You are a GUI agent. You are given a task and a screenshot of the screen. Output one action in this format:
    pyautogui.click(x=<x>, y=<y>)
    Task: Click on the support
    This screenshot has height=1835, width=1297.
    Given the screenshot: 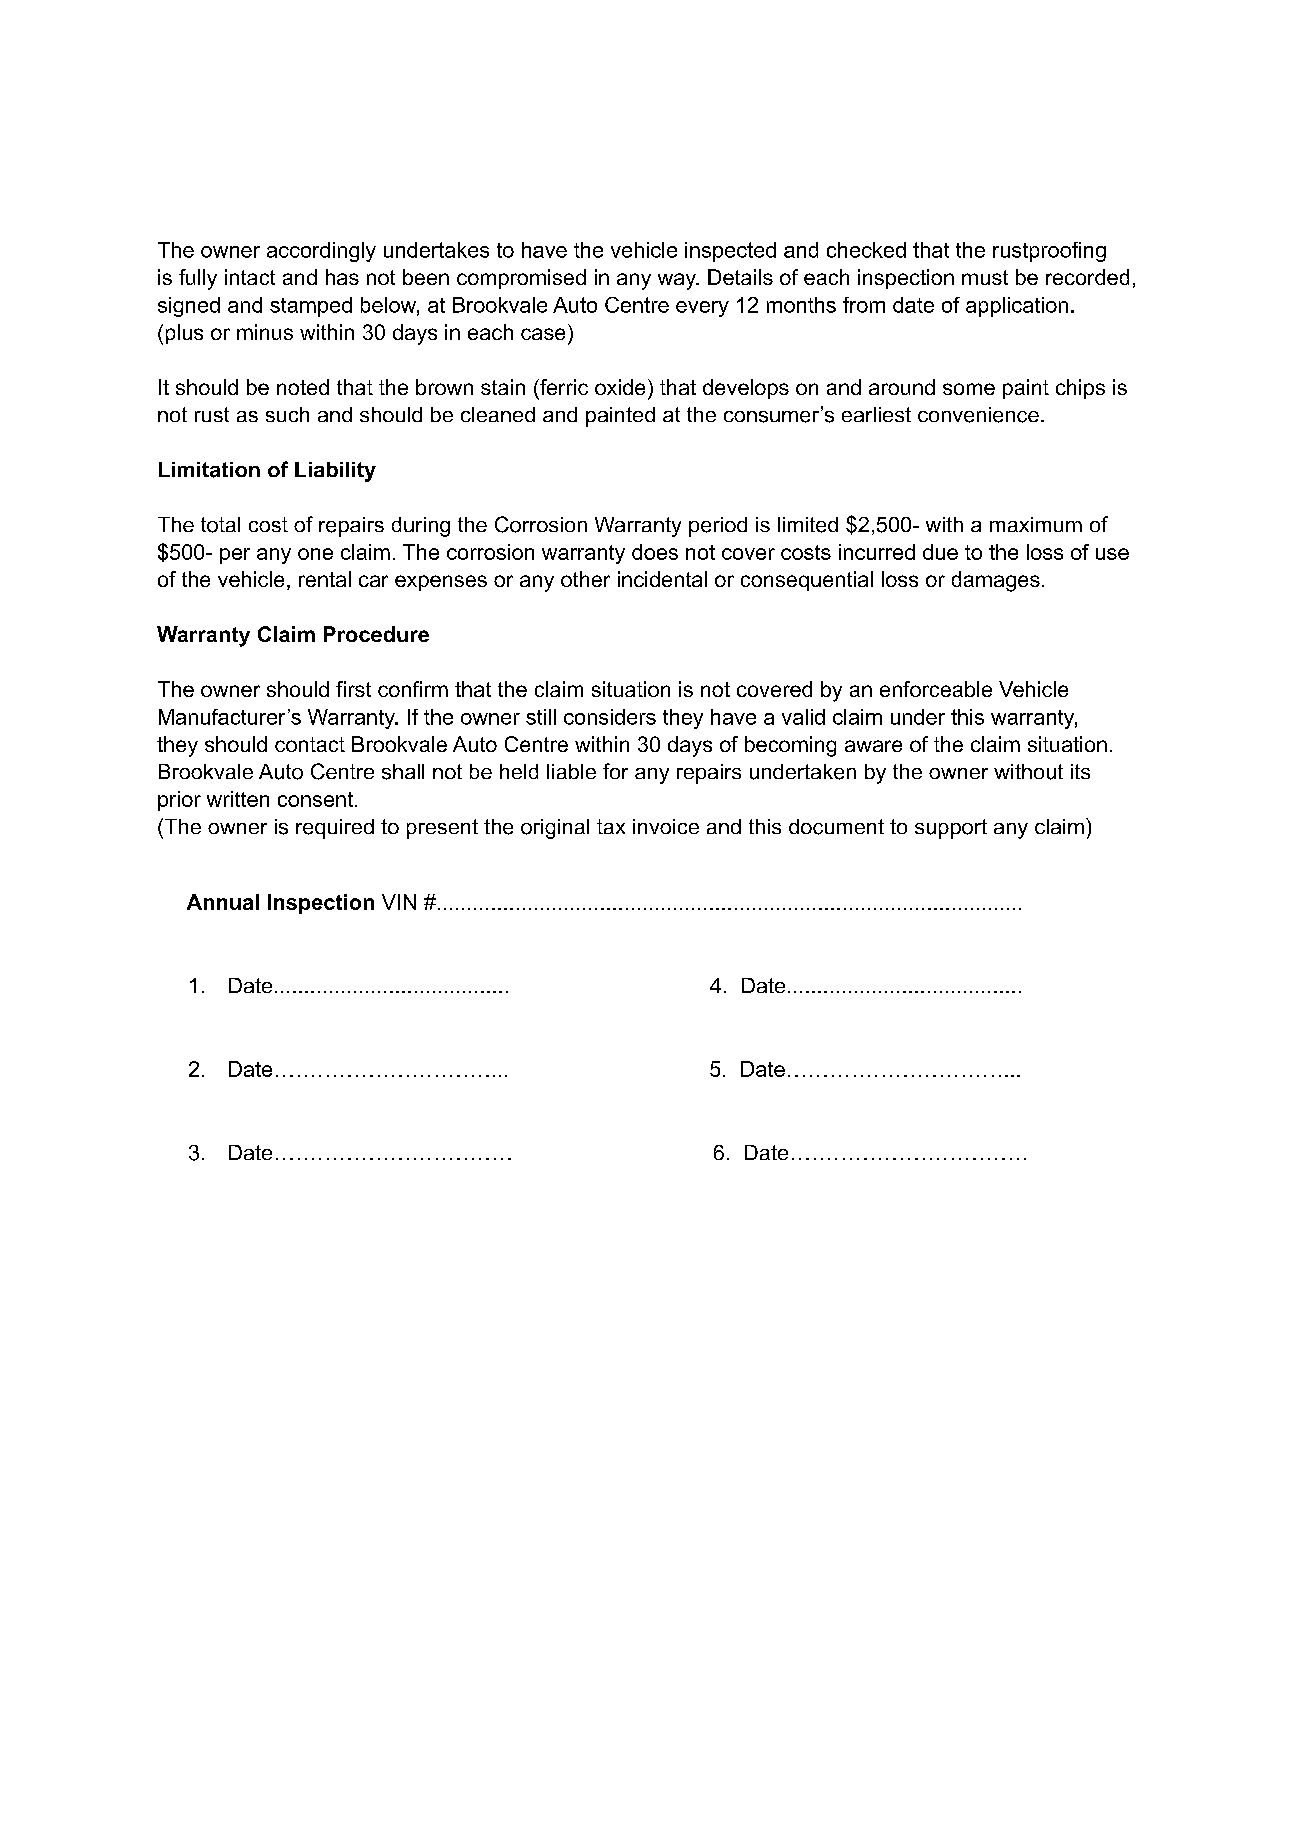 What is the action you would take?
    pyautogui.click(x=951, y=829)
